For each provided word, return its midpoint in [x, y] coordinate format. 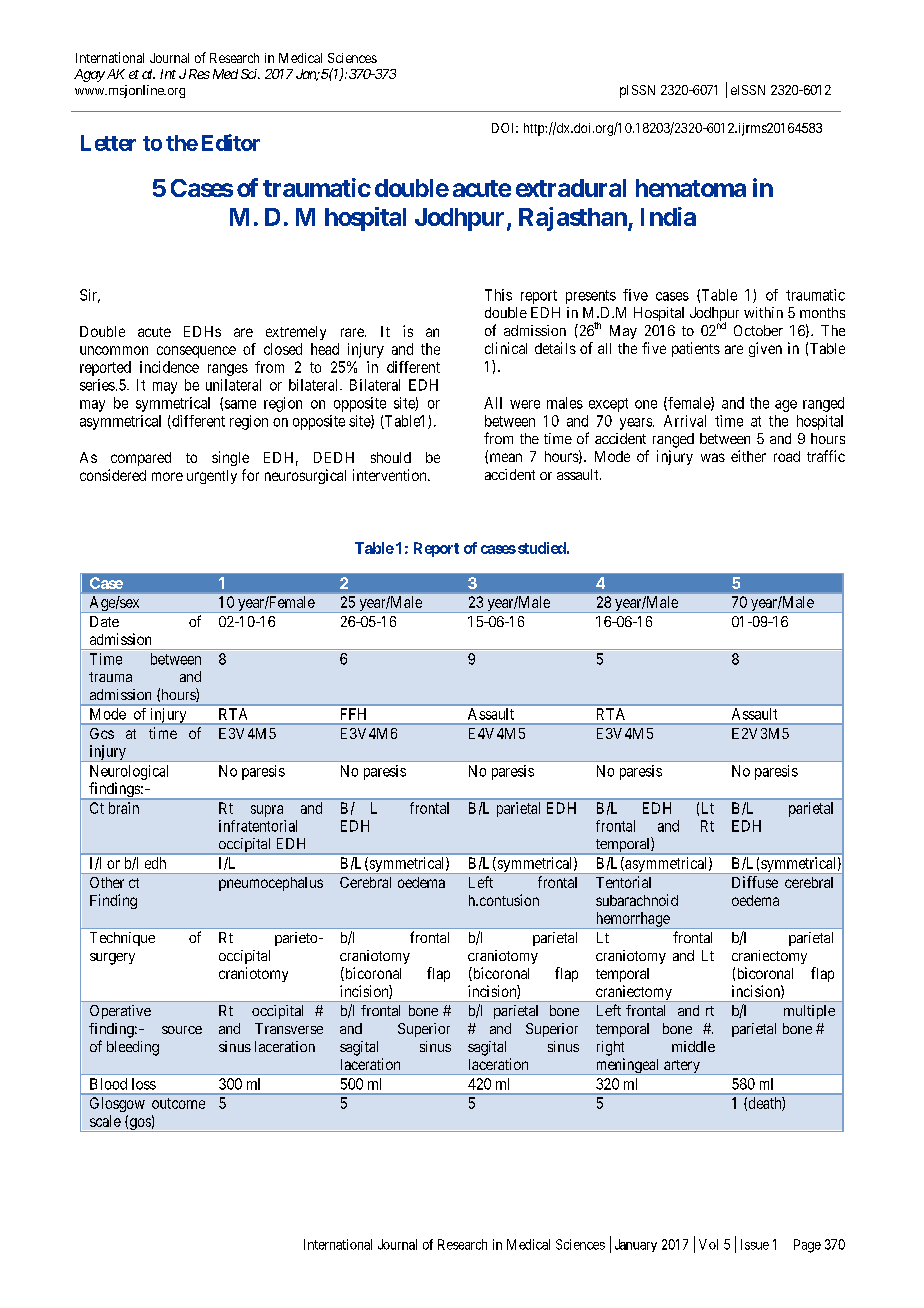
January [636, 1245]
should [391, 457]
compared [141, 459]
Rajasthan [574, 219]
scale [105, 1121]
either [748, 456]
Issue [755, 1244]
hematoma [691, 188]
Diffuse [755, 882]
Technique [122, 939]
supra [267, 811]
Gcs [102, 733]
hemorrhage [632, 920]
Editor [231, 142]
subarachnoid [637, 900]
